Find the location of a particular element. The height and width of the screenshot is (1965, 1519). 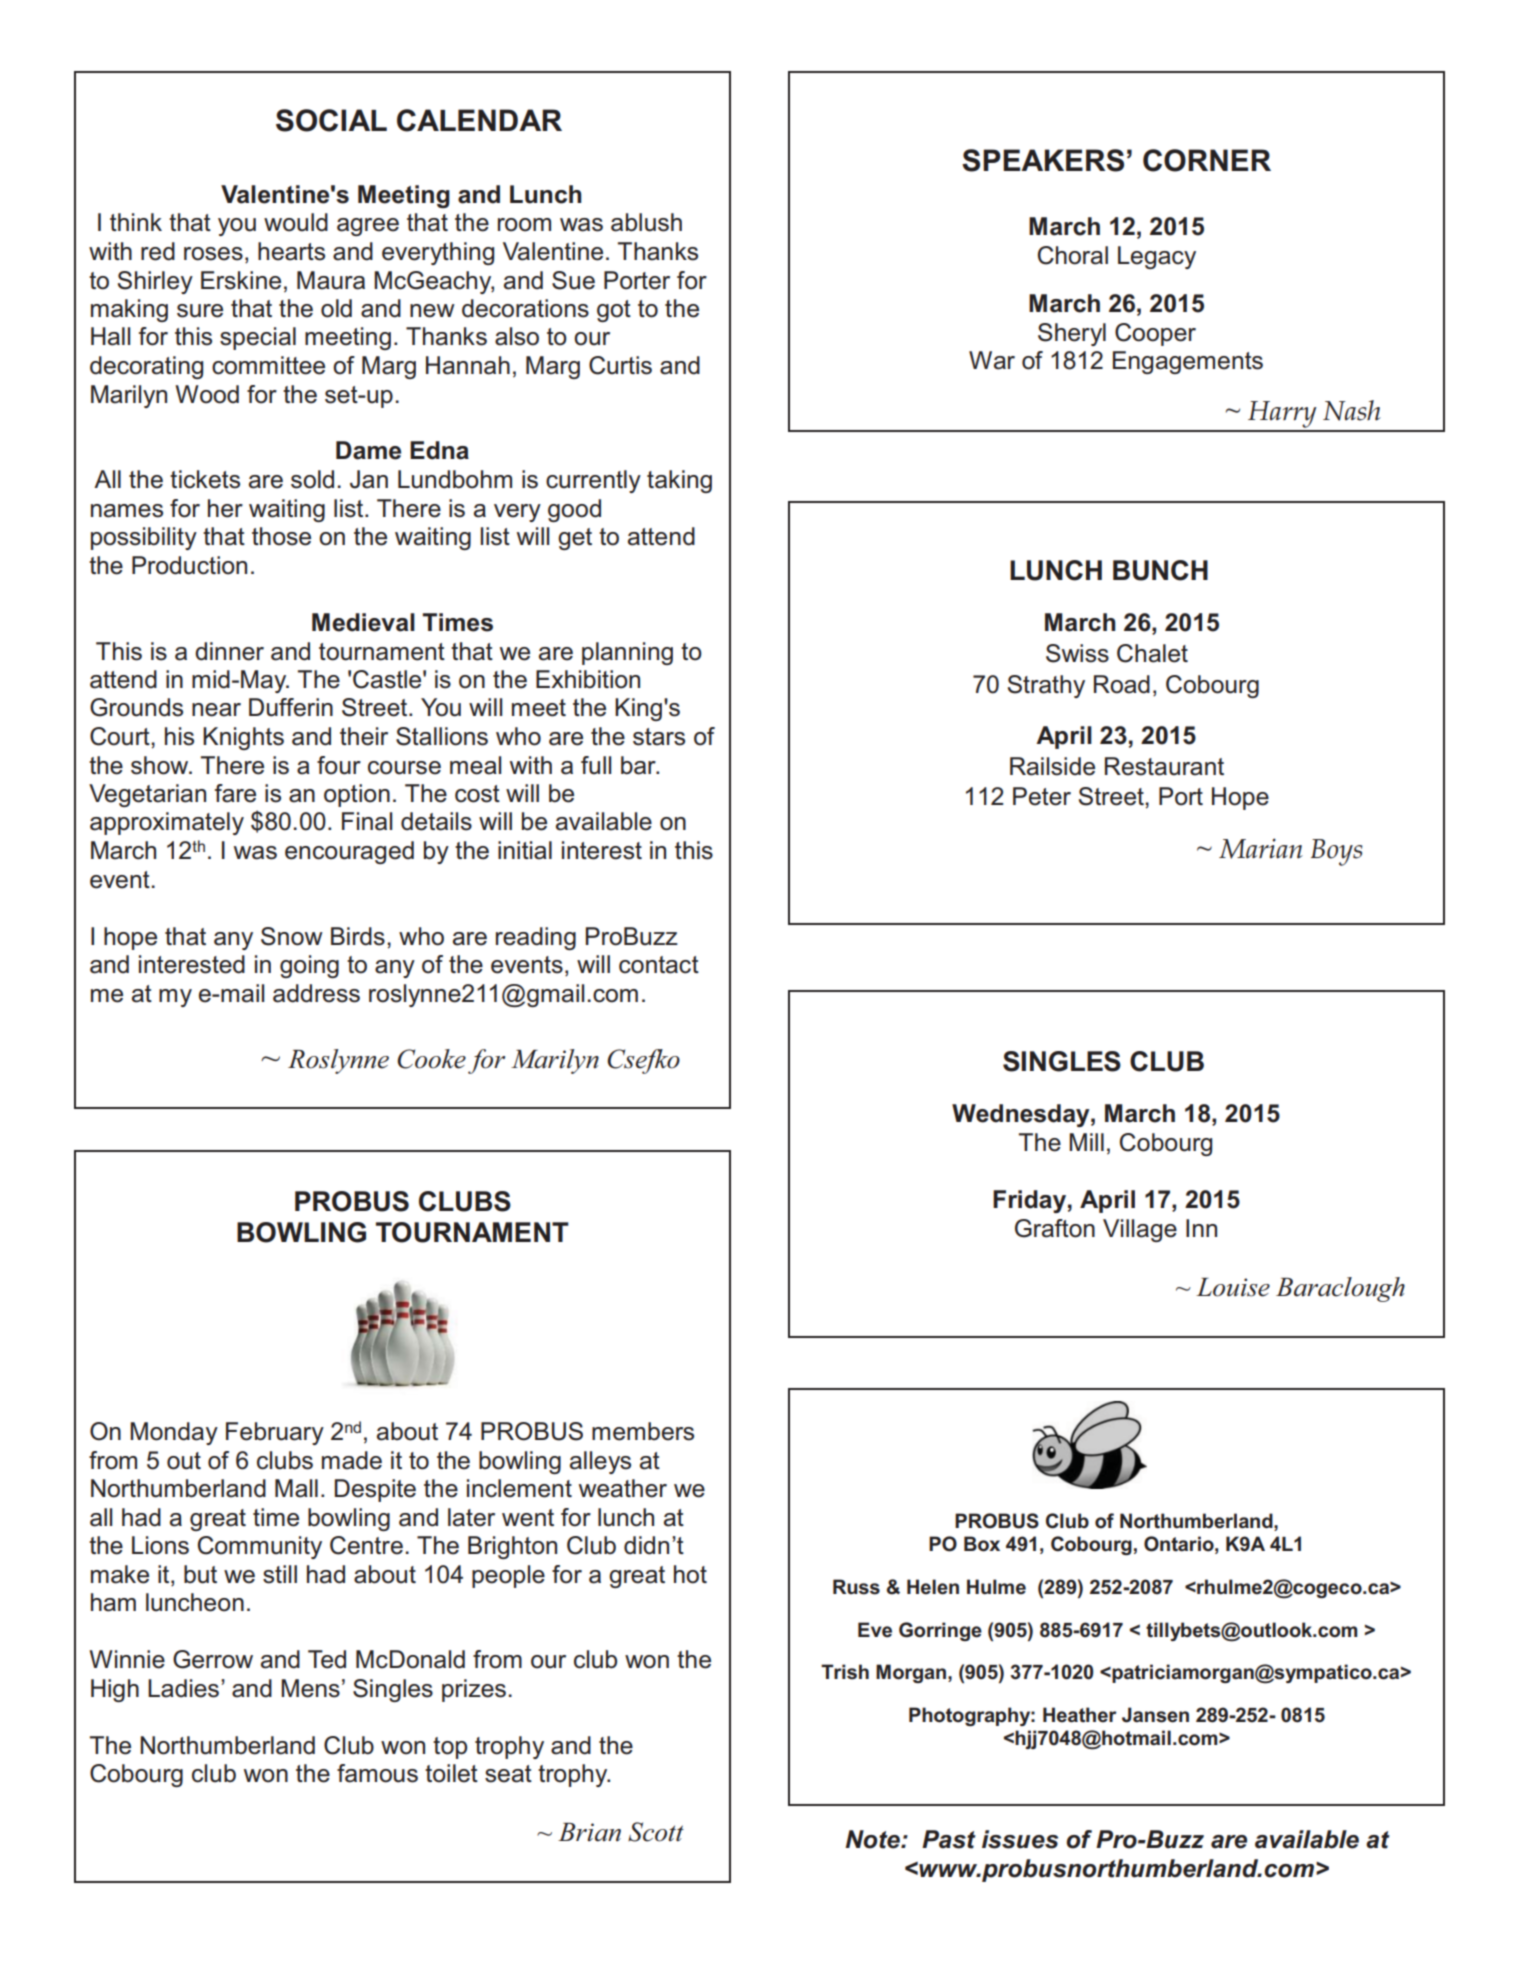

famous is located at coordinates (377, 1773).
